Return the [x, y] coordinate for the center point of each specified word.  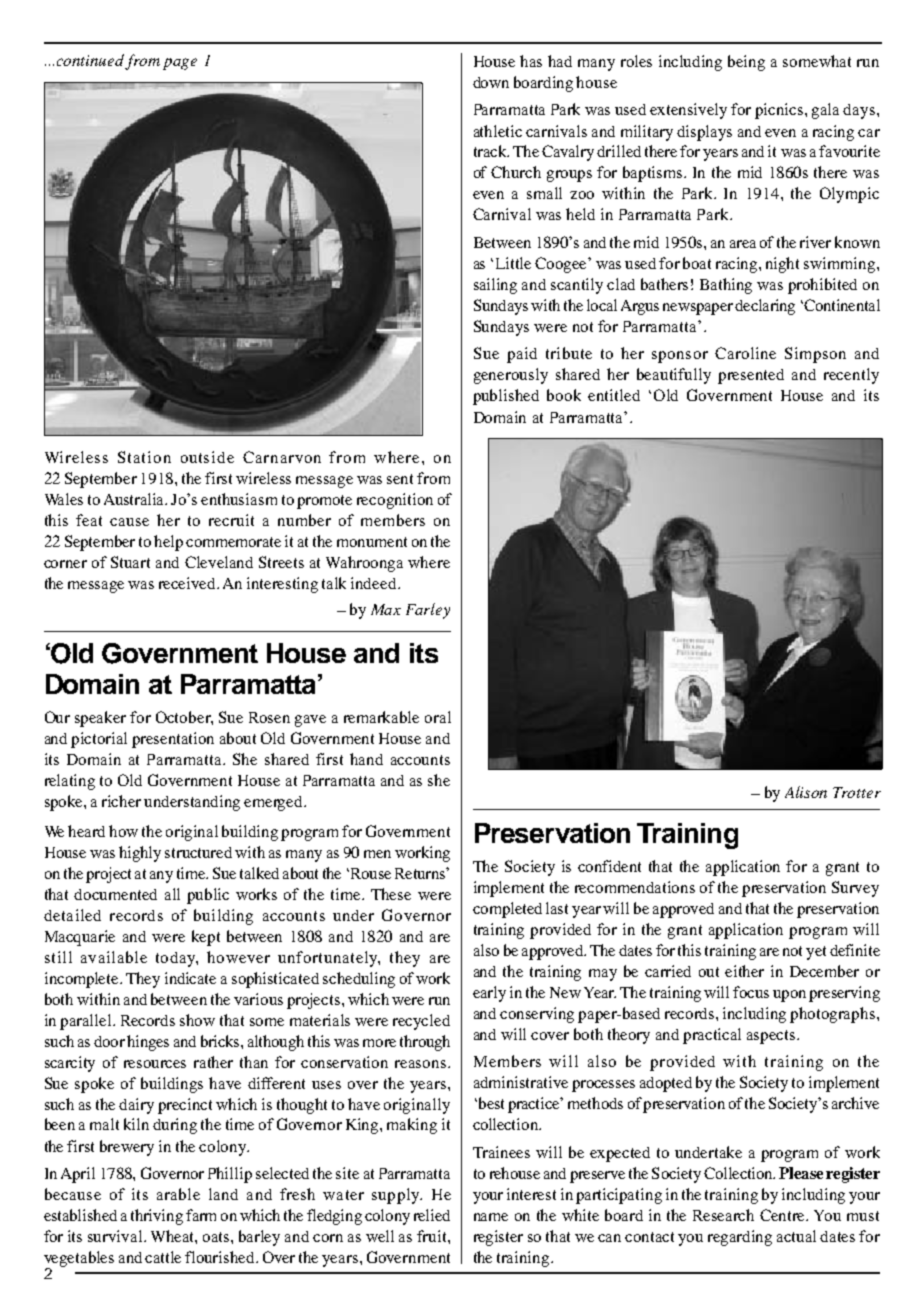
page [180, 64]
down [491, 82]
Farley [428, 611]
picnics [780, 111]
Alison [806, 792]
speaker [100, 719]
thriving [157, 1217]
